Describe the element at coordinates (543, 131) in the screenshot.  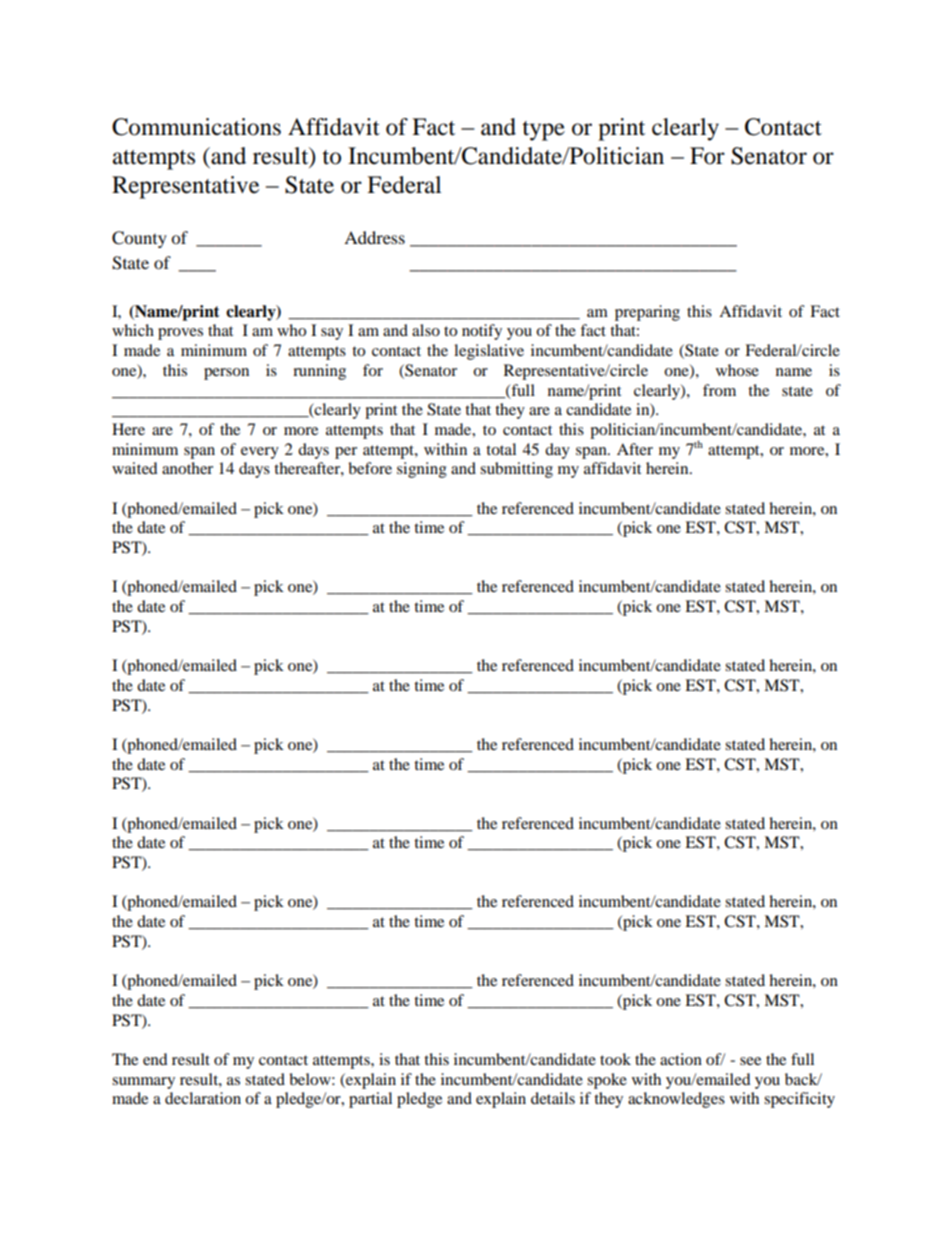
I see `type` at that location.
